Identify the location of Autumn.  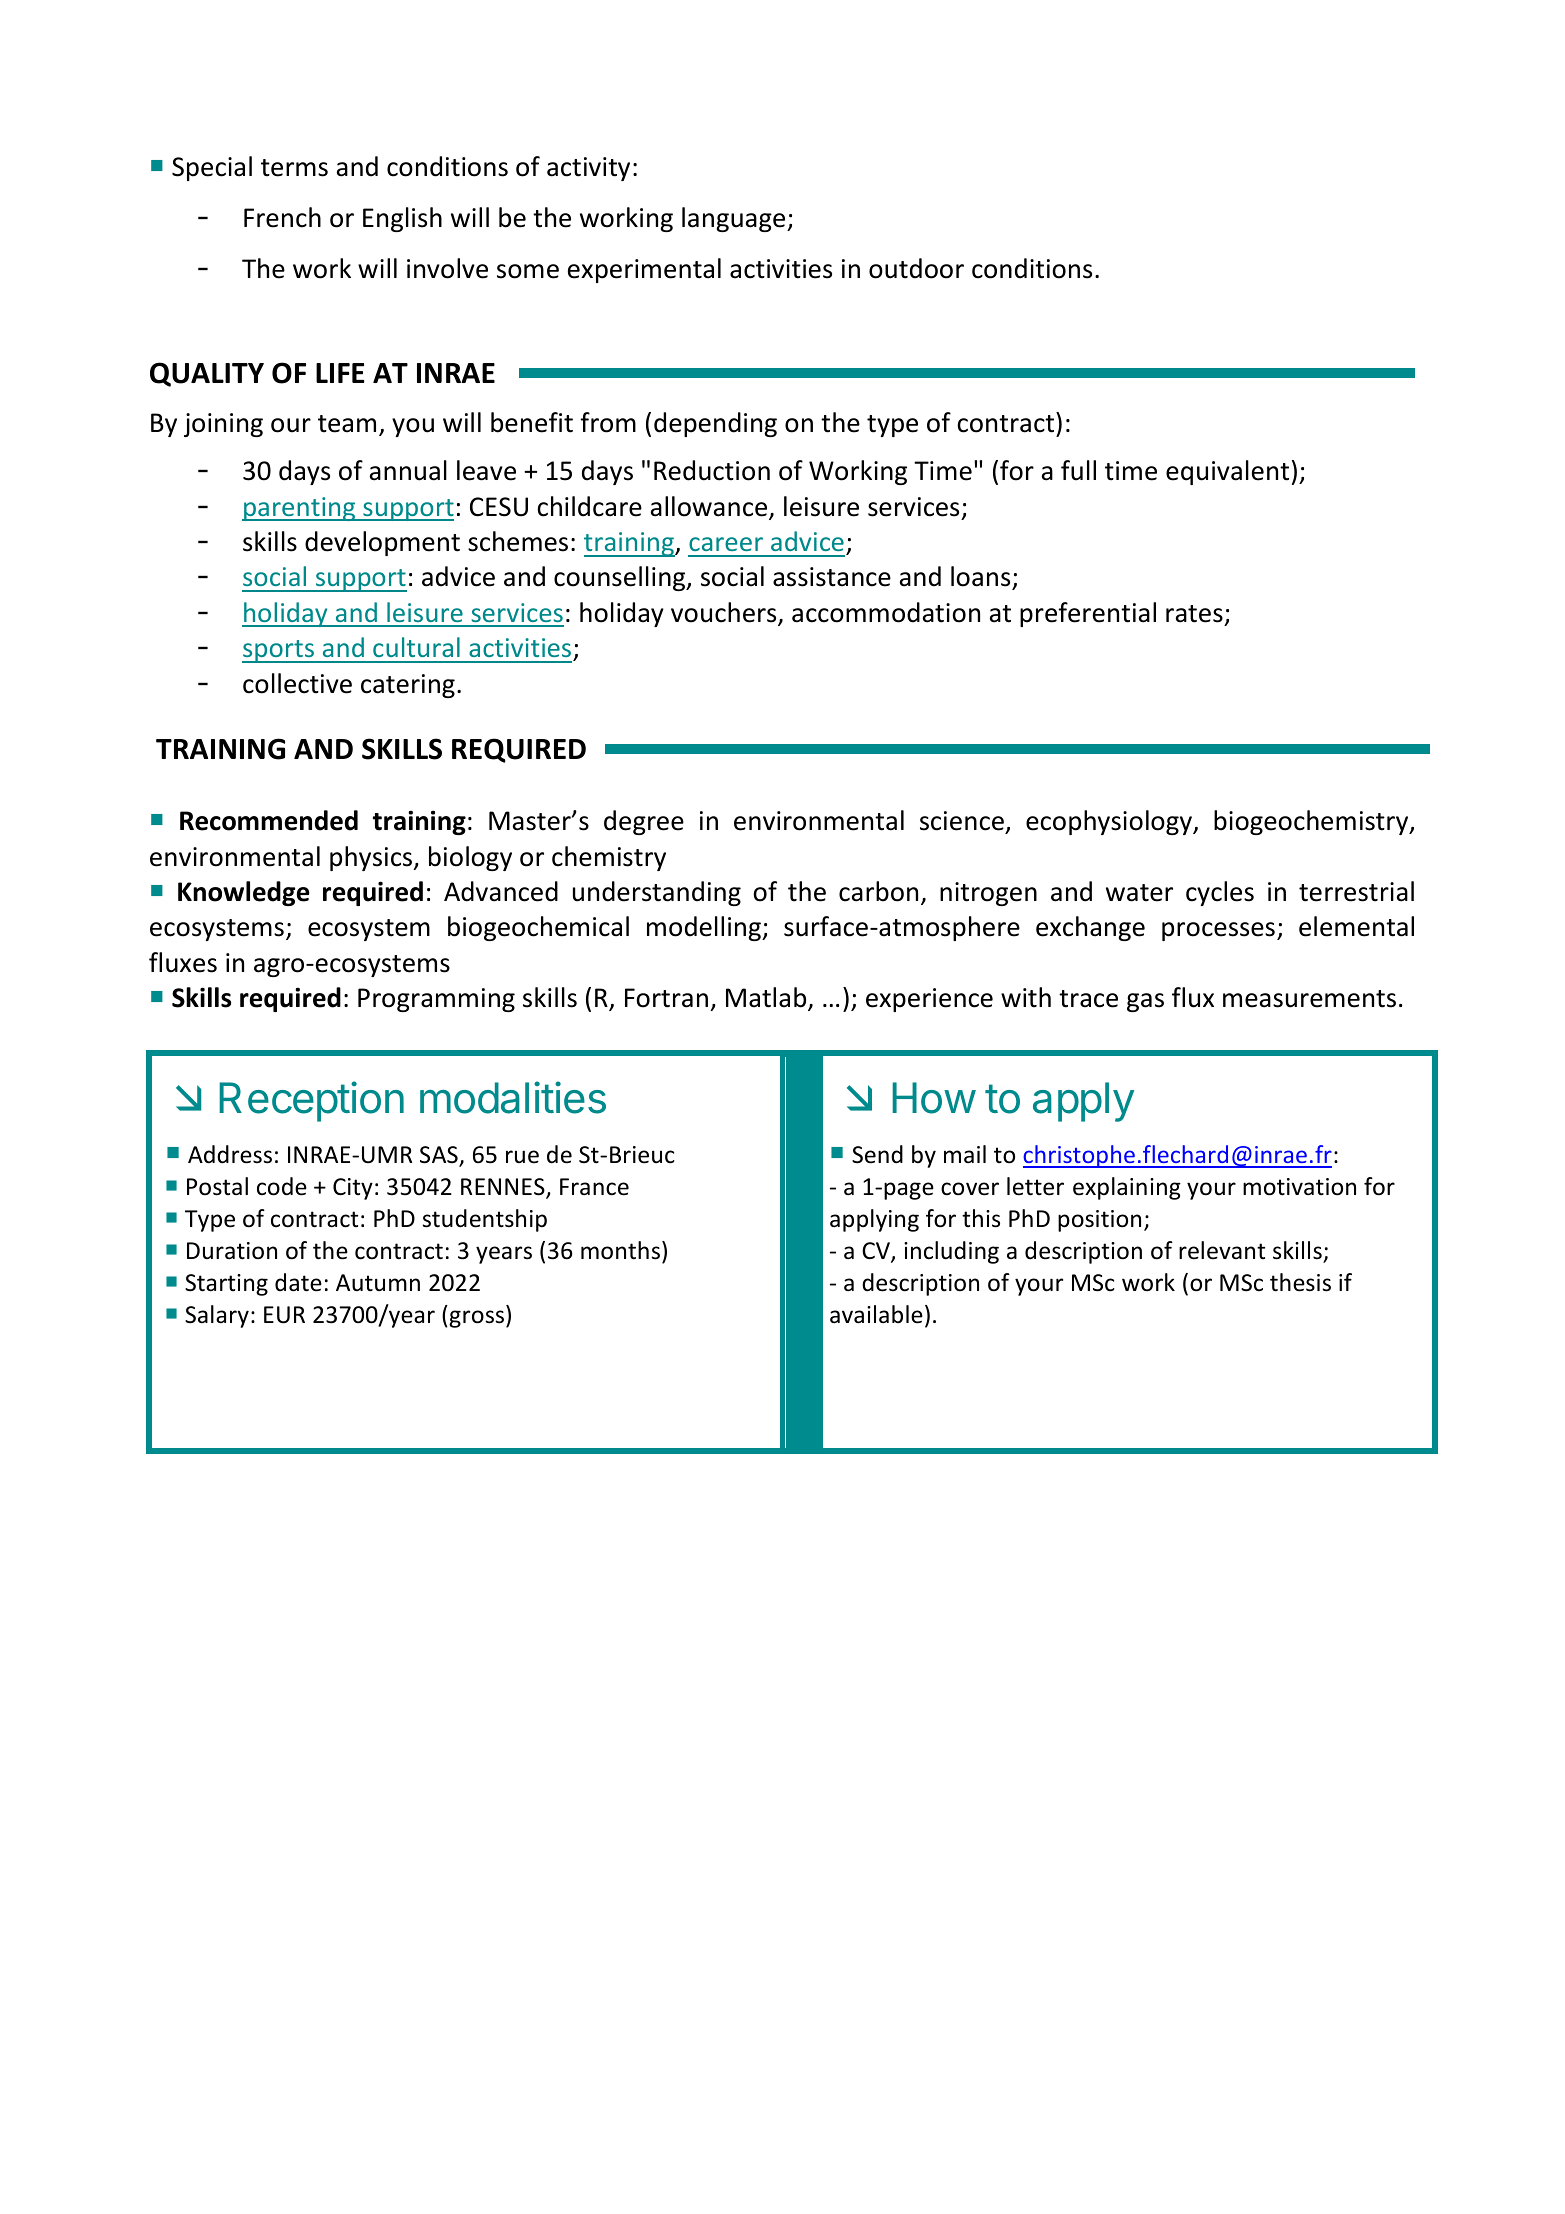
(378, 1283).
